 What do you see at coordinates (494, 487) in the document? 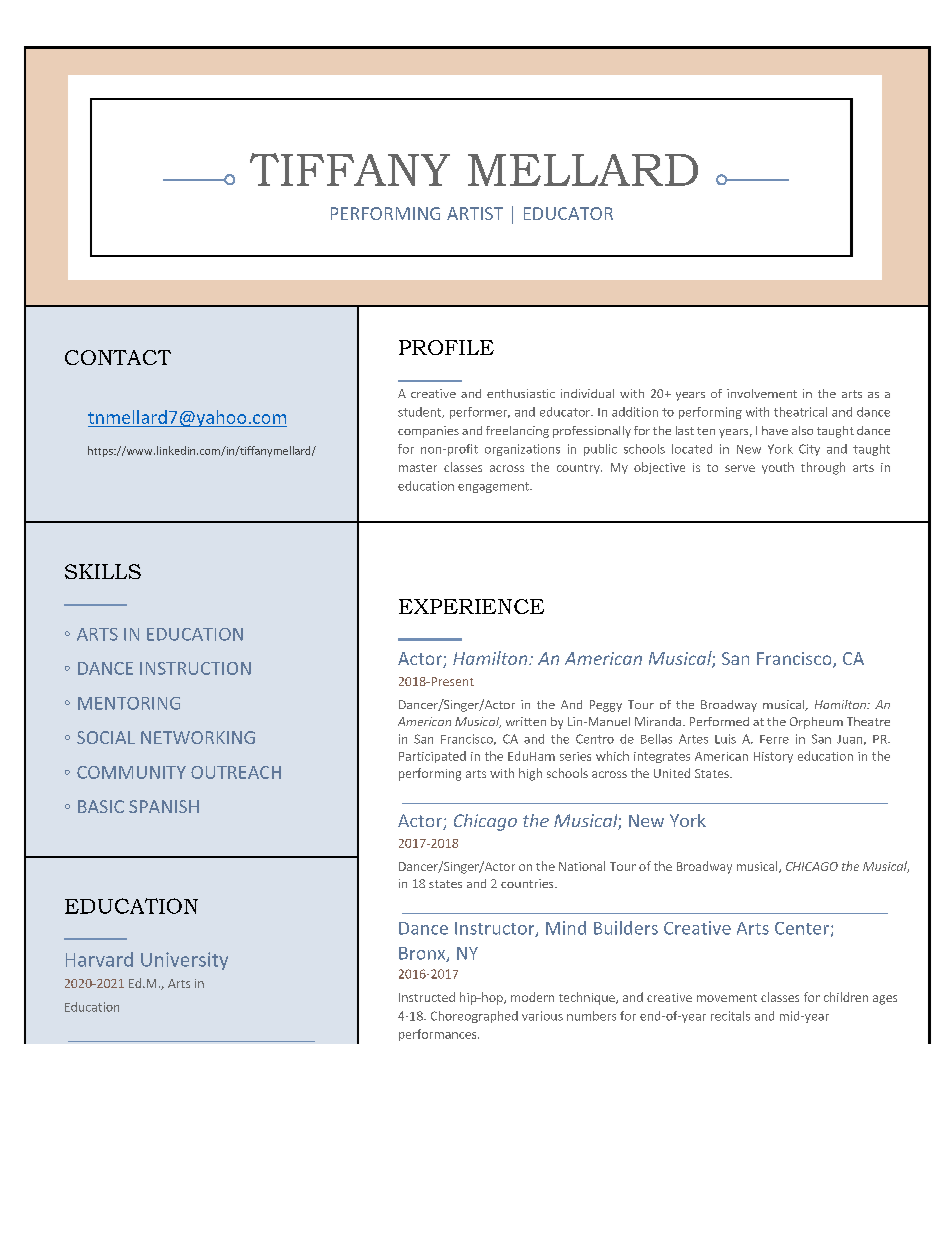
I see `engagement` at bounding box center [494, 487].
